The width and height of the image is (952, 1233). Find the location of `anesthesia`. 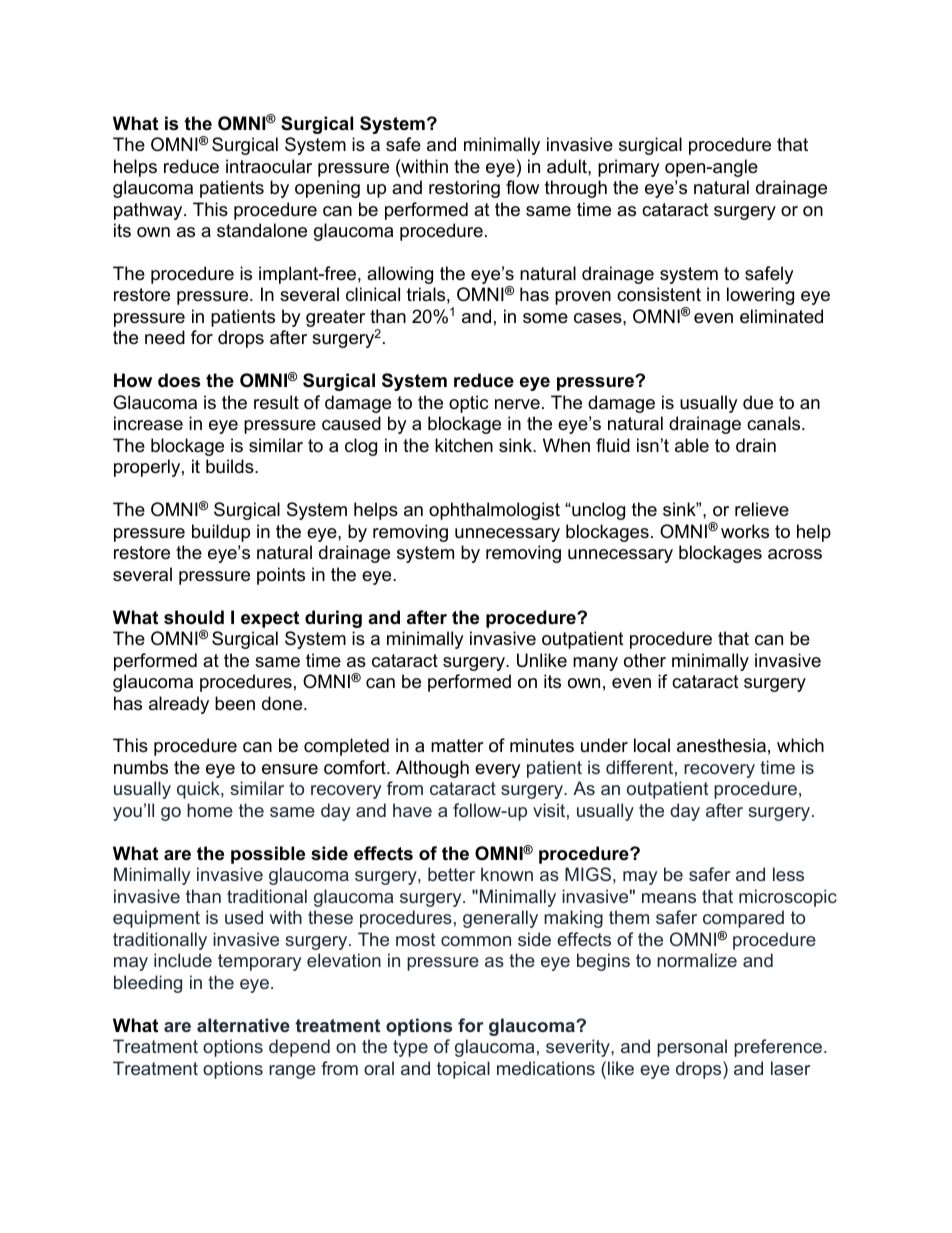

anesthesia is located at coordinates (721, 745).
